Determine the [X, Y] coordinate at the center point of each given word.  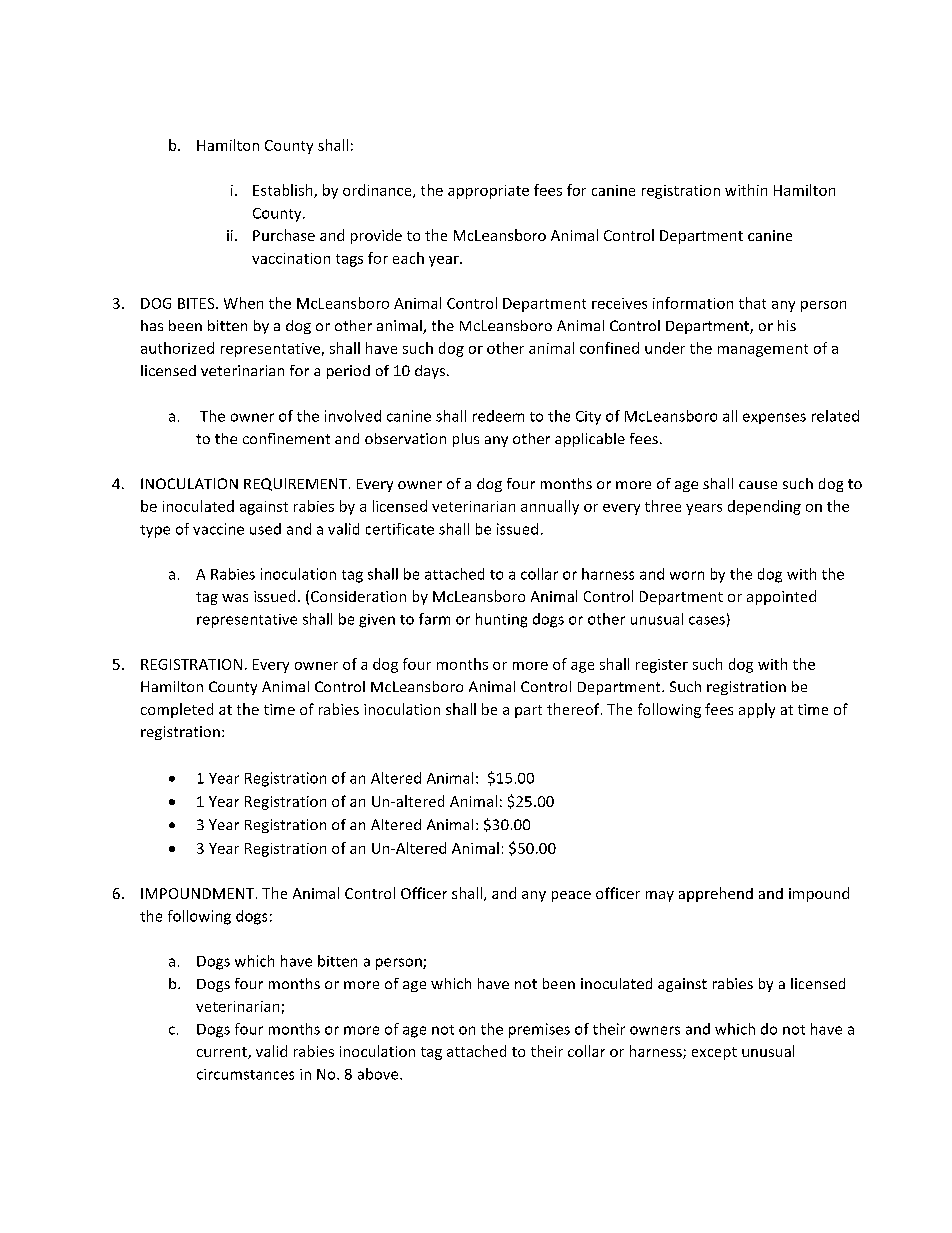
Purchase [284, 235]
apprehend [716, 894]
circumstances [245, 1074]
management [763, 350]
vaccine [218, 529]
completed [177, 710]
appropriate [488, 192]
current [223, 1053]
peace [571, 896]
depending [764, 507]
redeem [498, 416]
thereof [574, 709]
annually [550, 507]
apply [757, 710]
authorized [177, 348]
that [752, 303]
